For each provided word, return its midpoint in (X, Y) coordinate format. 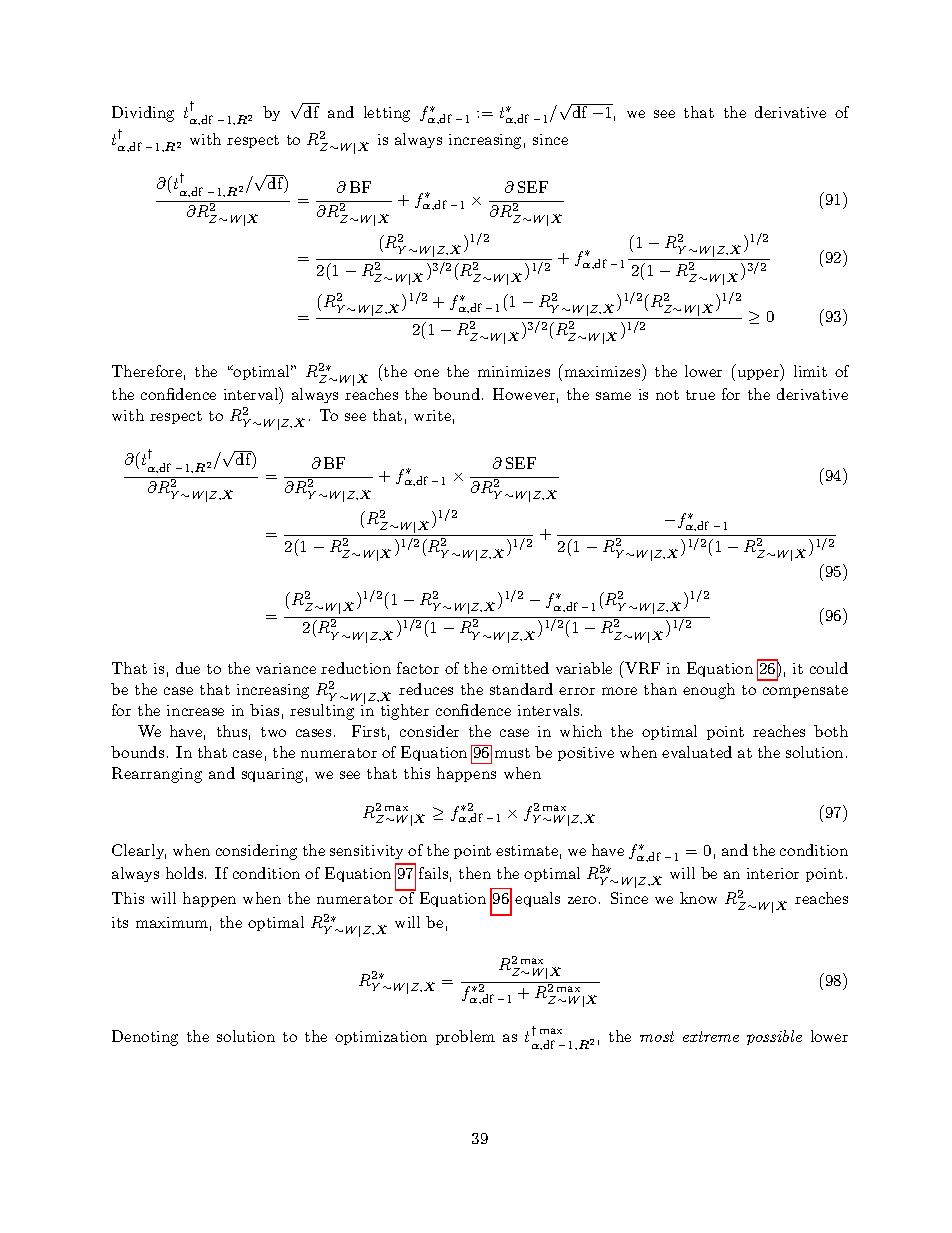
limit (810, 371)
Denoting (145, 1038)
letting (387, 114)
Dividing (143, 114)
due (188, 668)
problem (465, 1037)
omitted (520, 668)
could (829, 668)
